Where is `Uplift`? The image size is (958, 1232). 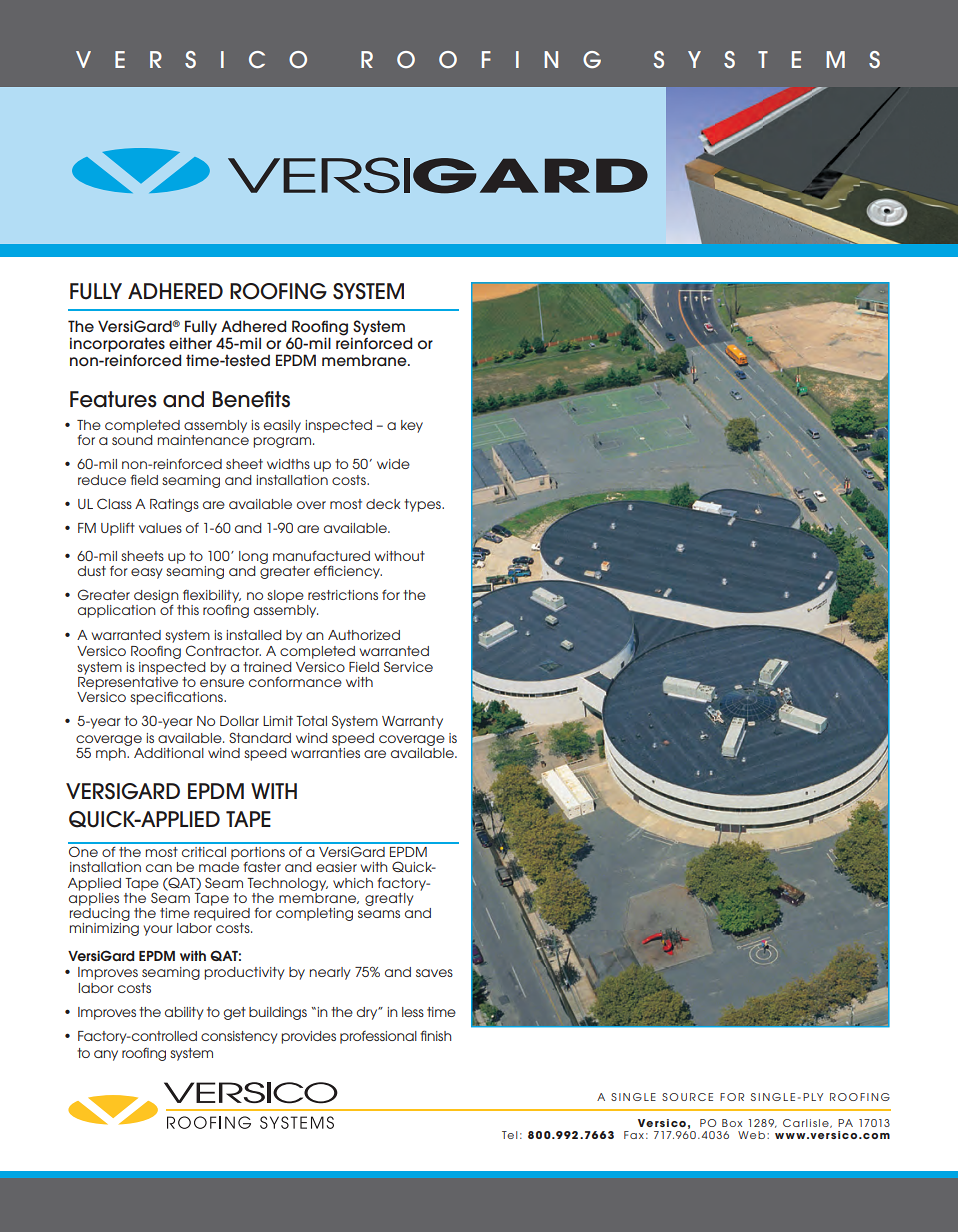
Uplift is located at coordinates (118, 529).
